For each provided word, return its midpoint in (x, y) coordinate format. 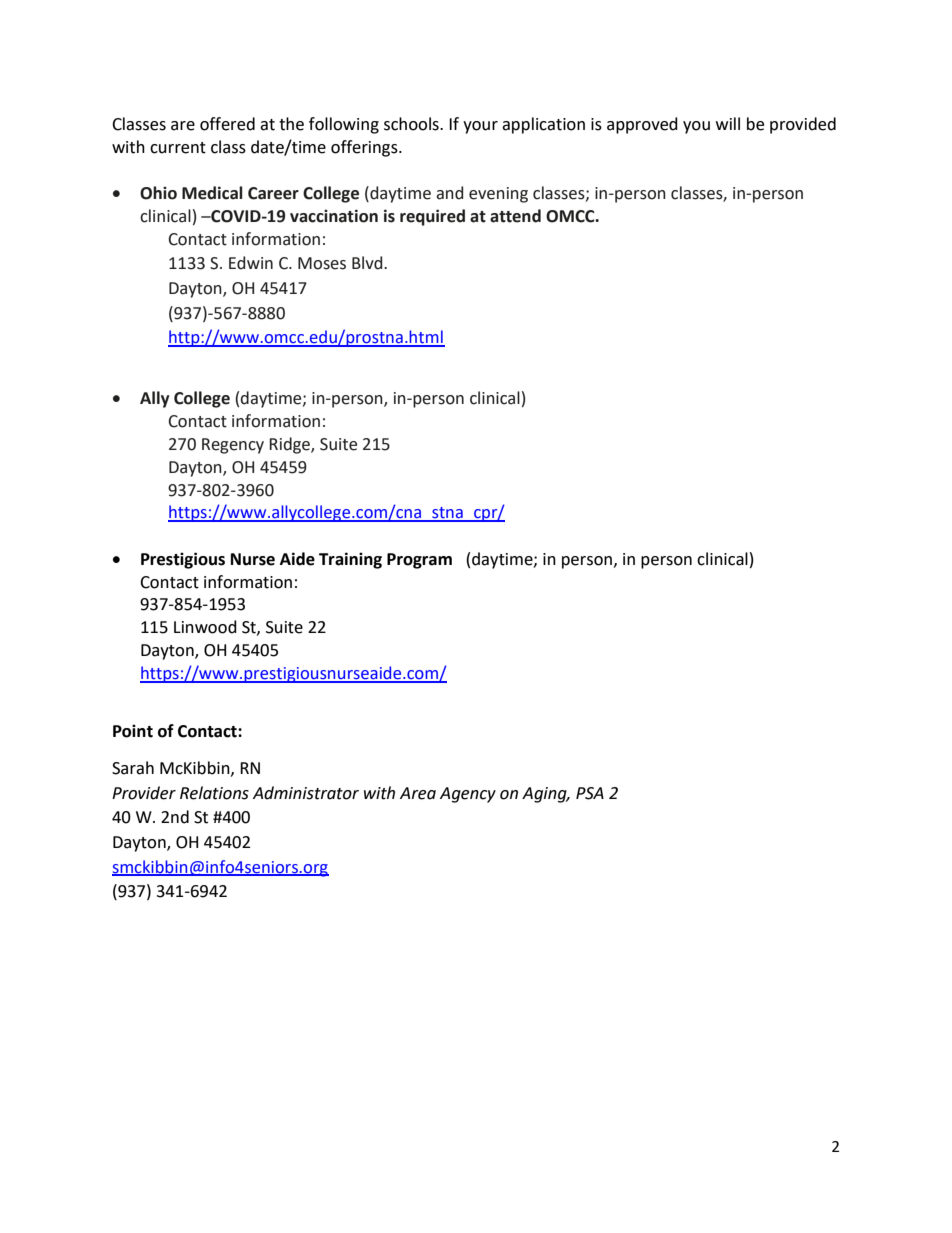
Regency (233, 446)
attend (515, 216)
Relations (214, 793)
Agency (468, 795)
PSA (590, 793)
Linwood (205, 627)
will (728, 123)
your (480, 127)
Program (419, 561)
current (178, 148)
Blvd (368, 263)
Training (350, 560)
